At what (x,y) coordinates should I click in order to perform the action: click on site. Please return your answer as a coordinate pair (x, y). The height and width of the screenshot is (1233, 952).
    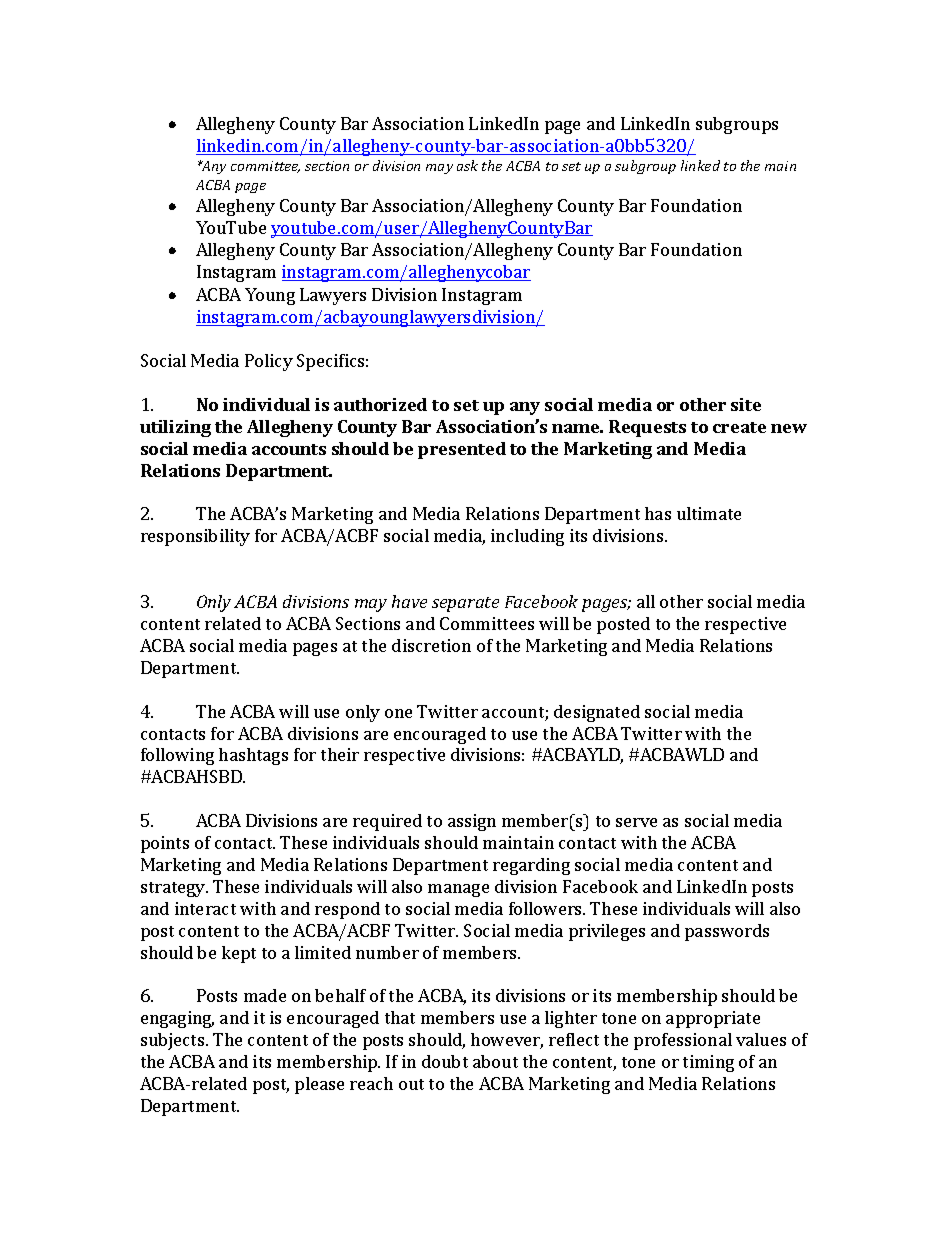
    Looking at the image, I should click on (746, 404).
